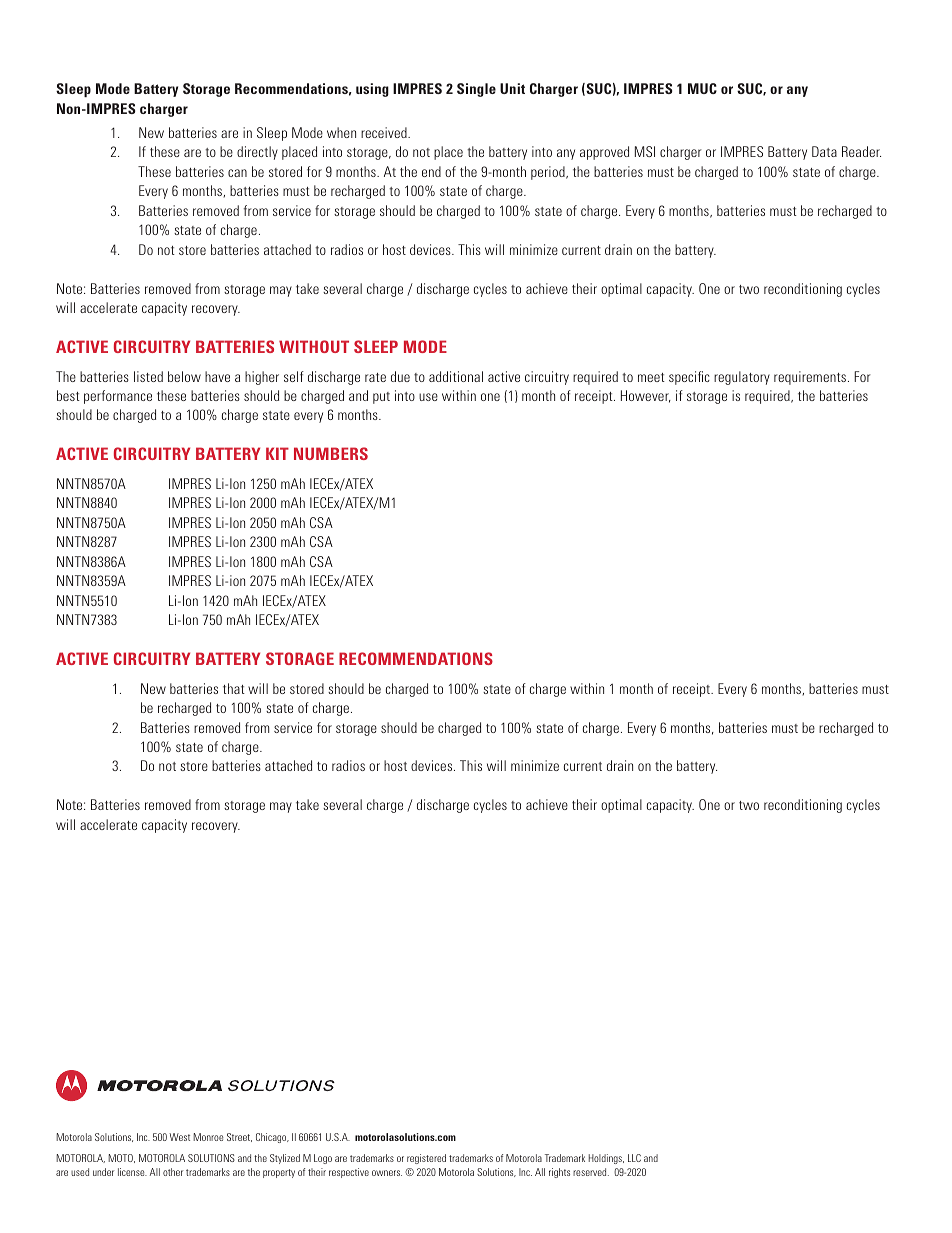 The height and width of the image is (1233, 952). Describe the element at coordinates (331, 453) in the image. I see `NUMBERS` at that location.
